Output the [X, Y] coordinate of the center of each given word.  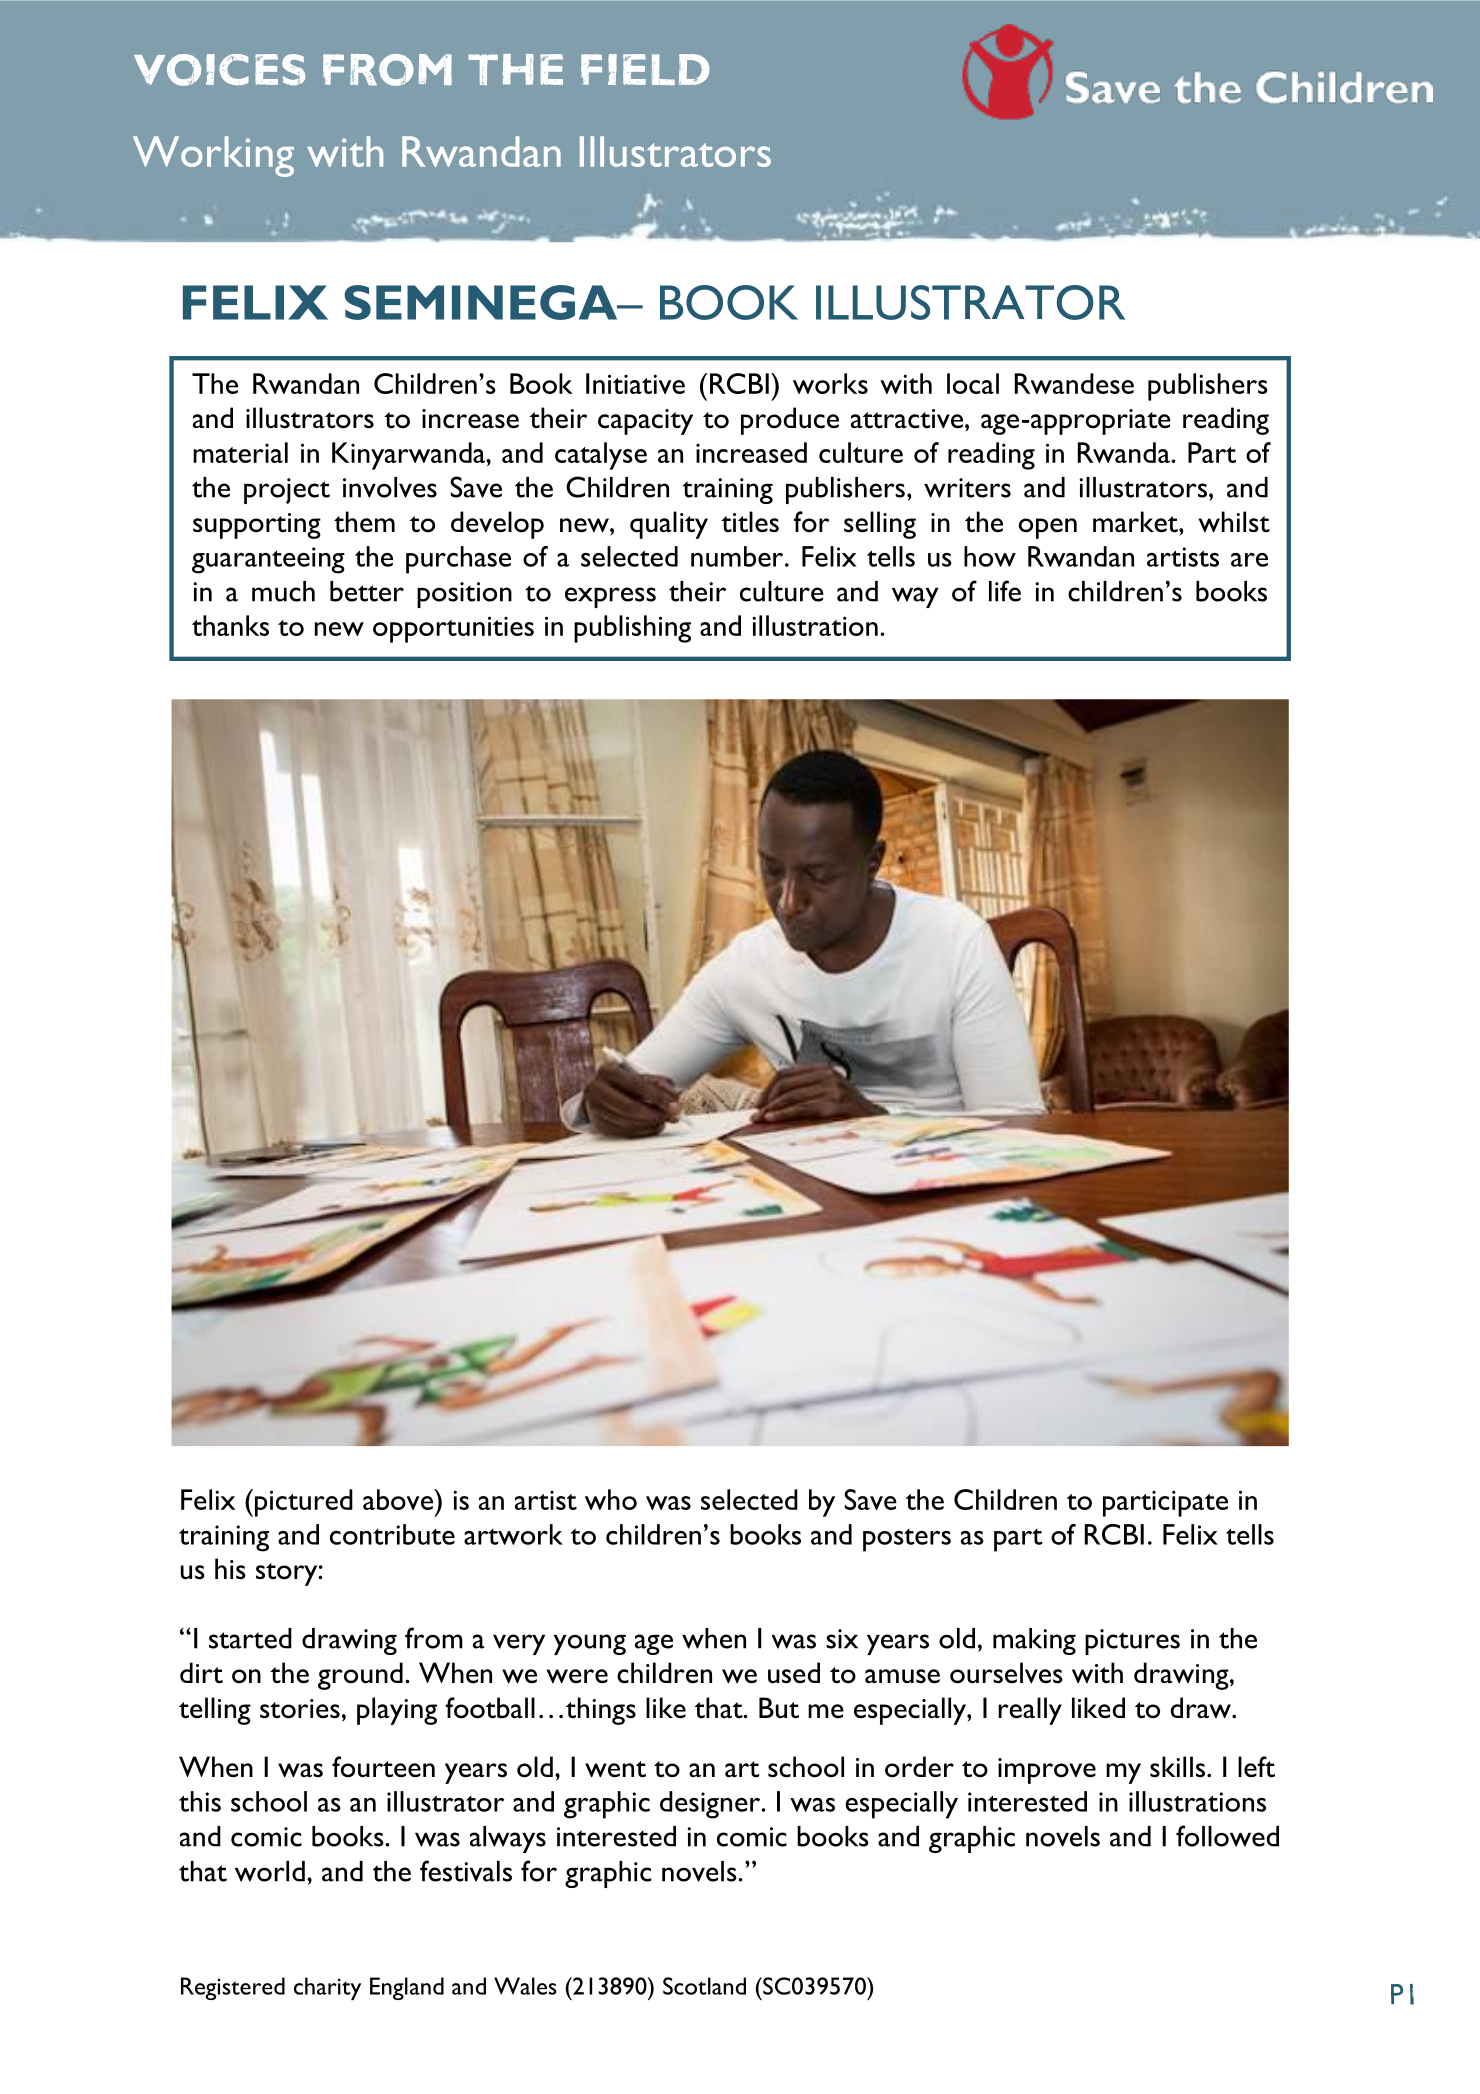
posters [907, 1540]
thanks [230, 625]
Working [213, 156]
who [611, 1499]
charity [327, 1988]
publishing [632, 629]
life [1005, 591]
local [973, 383]
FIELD [645, 69]
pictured [304, 1503]
